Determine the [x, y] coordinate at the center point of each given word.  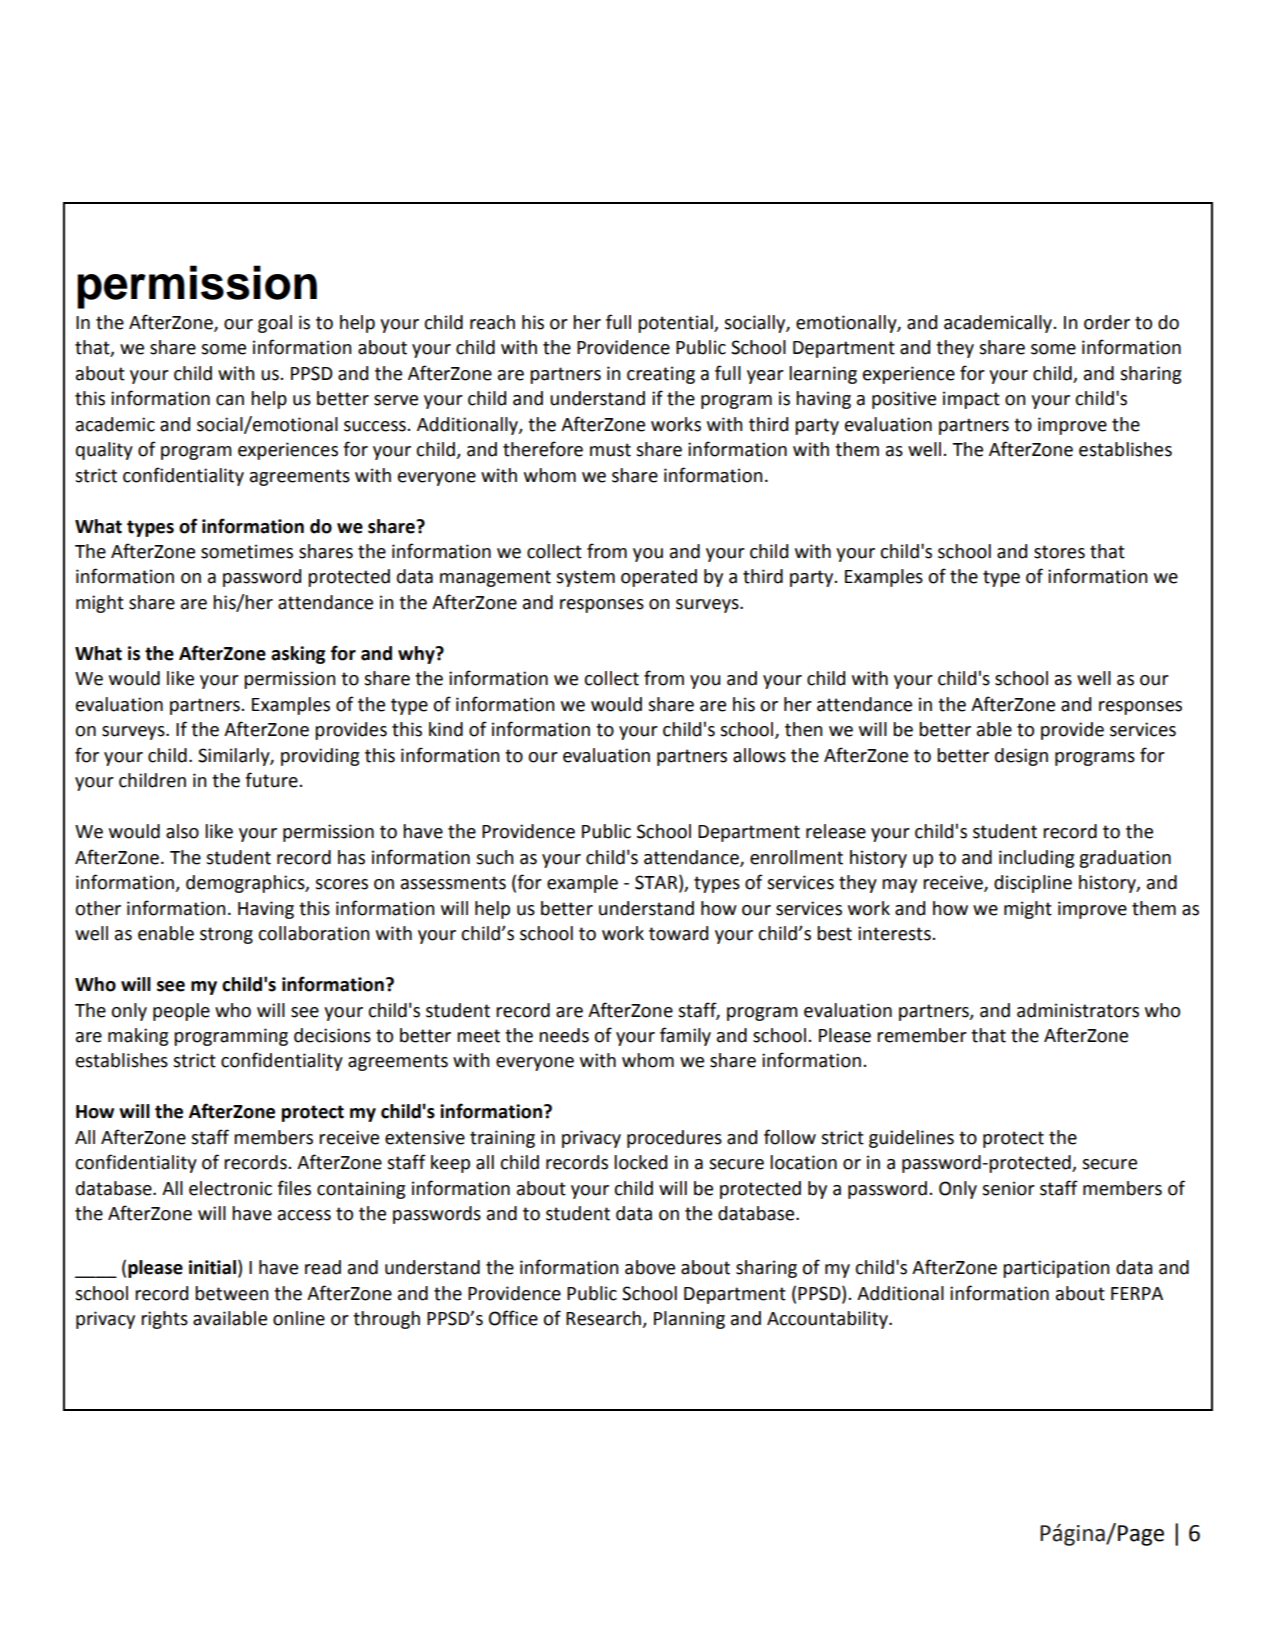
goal [275, 324]
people [181, 1012]
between [231, 1293]
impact [971, 400]
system [585, 578]
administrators [1078, 1010]
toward [678, 933]
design [1021, 757]
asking [298, 655]
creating [661, 375]
